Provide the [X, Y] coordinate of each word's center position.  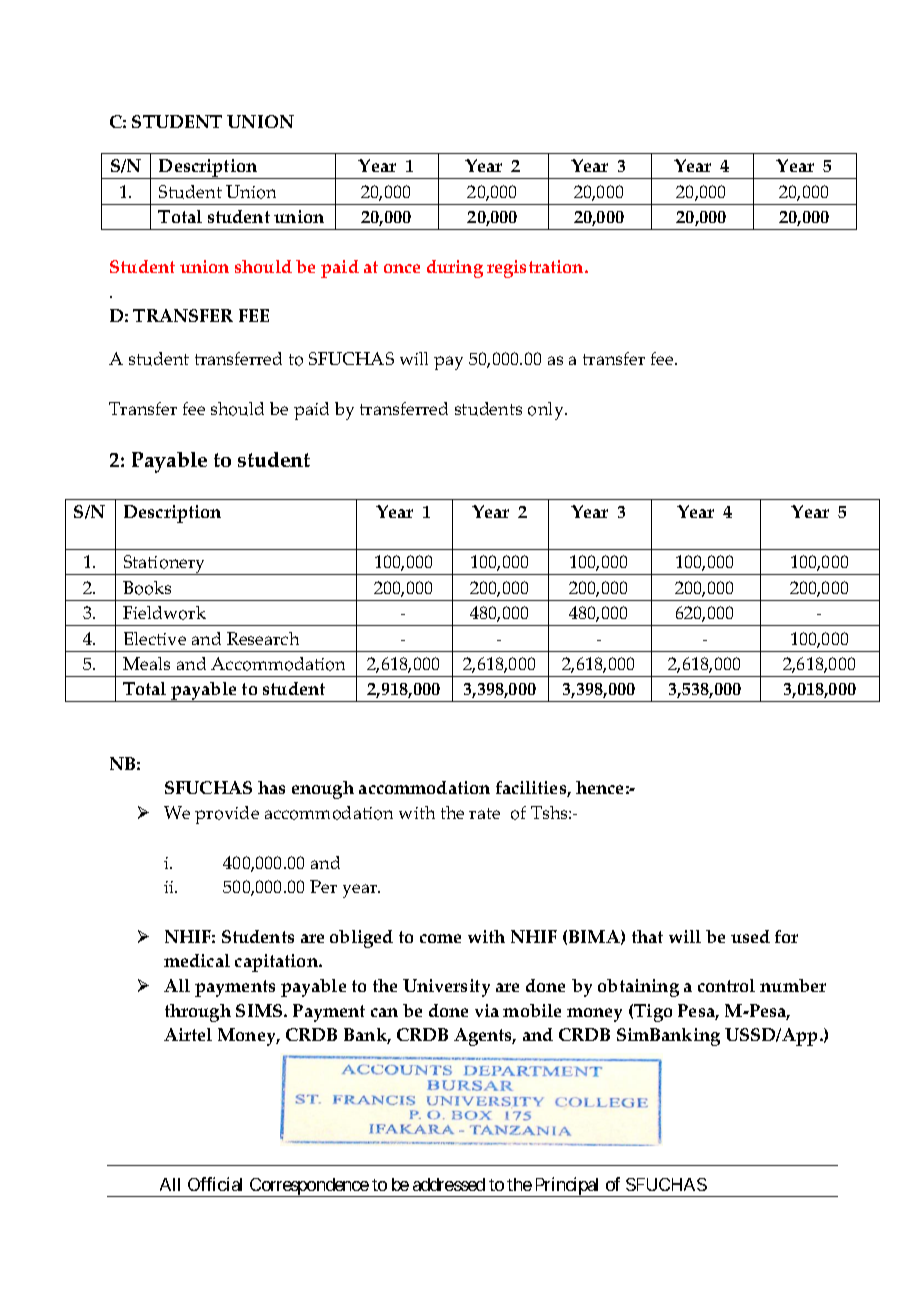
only [547, 411]
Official [215, 1184]
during [455, 269]
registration [536, 269]
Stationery [164, 565]
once [402, 268]
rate [484, 813]
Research [263, 638]
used [750, 936]
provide [227, 815]
